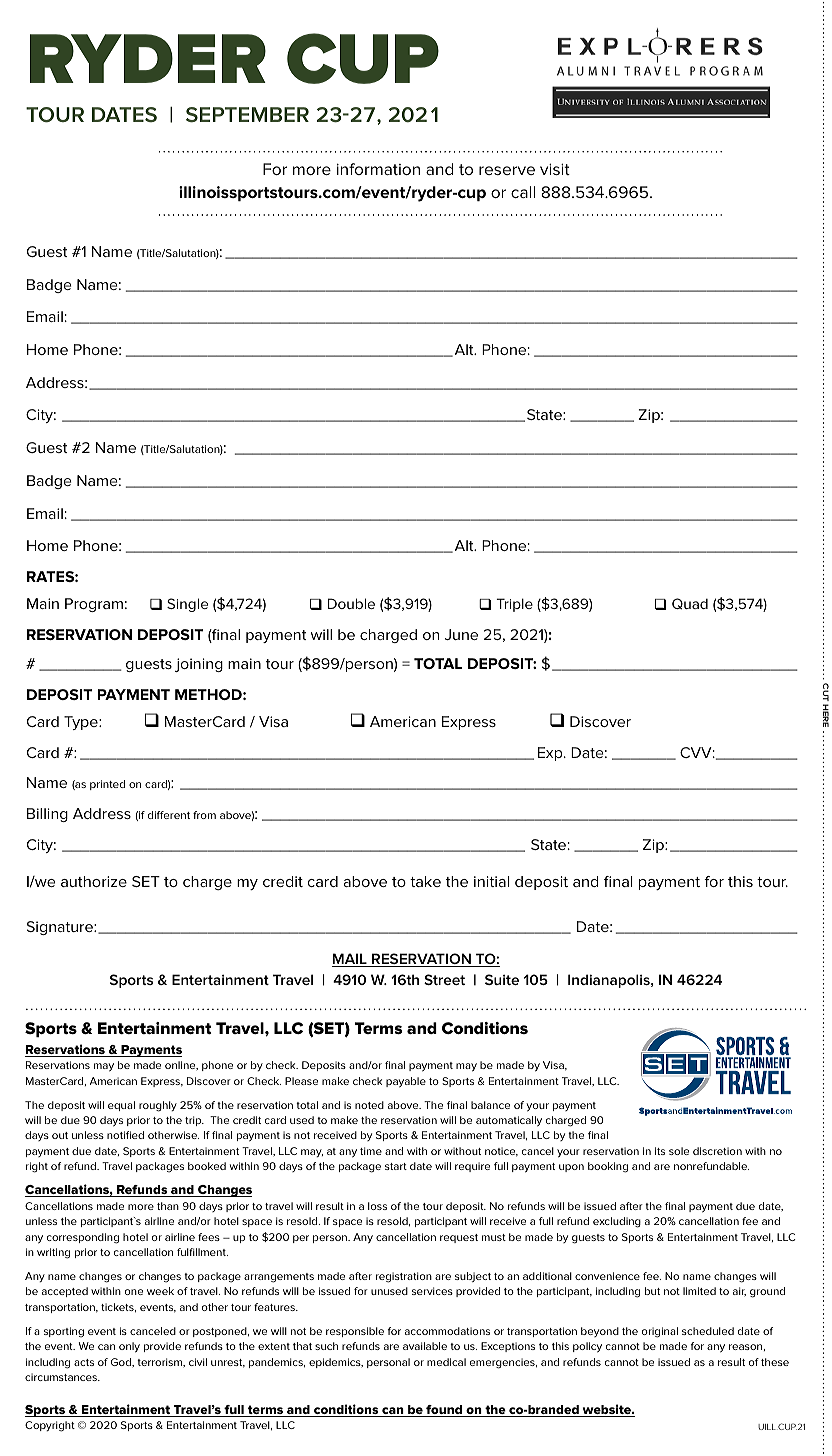  I want to click on information, so click(378, 169).
